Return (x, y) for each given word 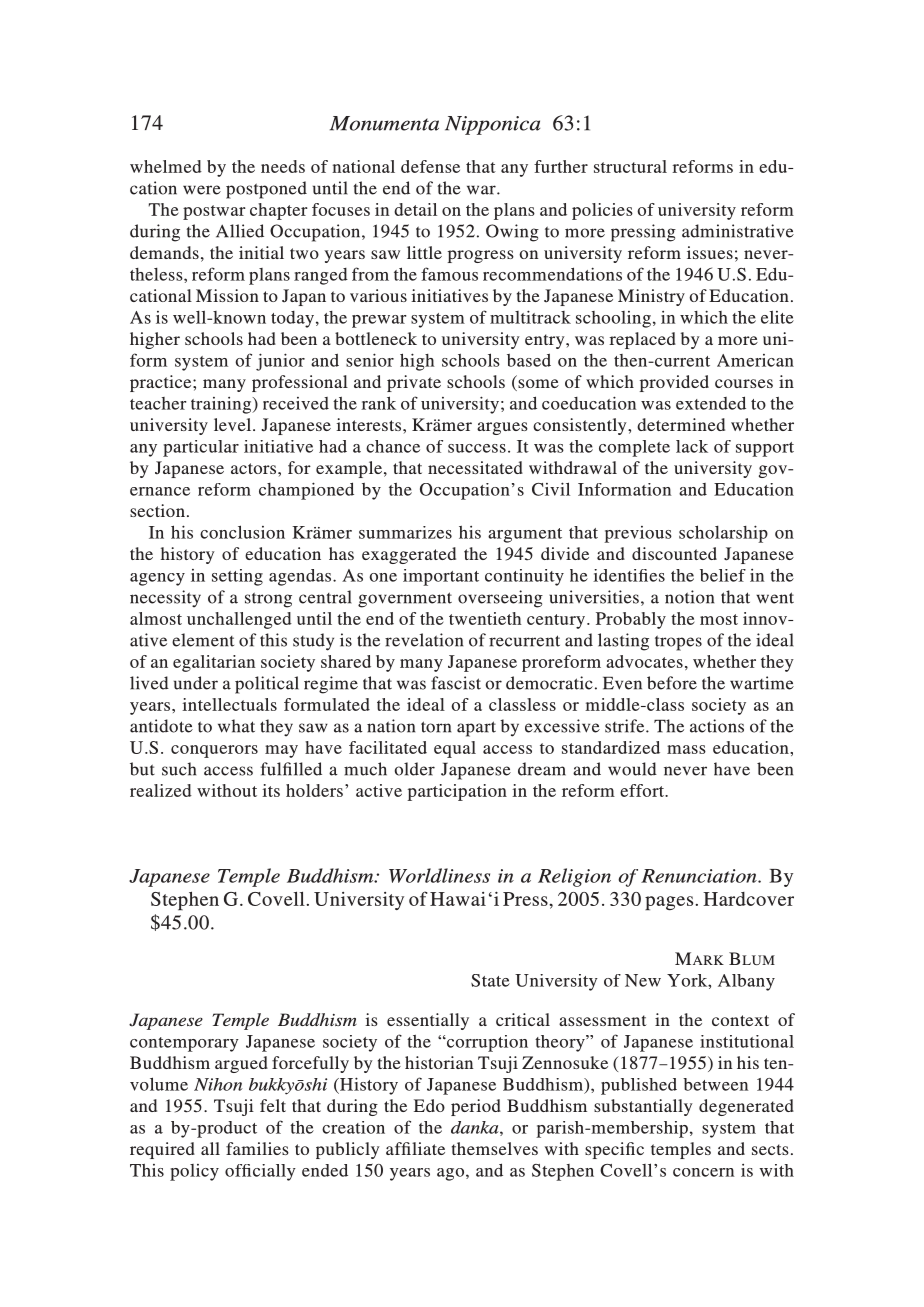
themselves (495, 1148)
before (672, 683)
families (257, 1148)
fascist (456, 683)
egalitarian (214, 663)
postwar (214, 212)
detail (415, 209)
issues (710, 252)
